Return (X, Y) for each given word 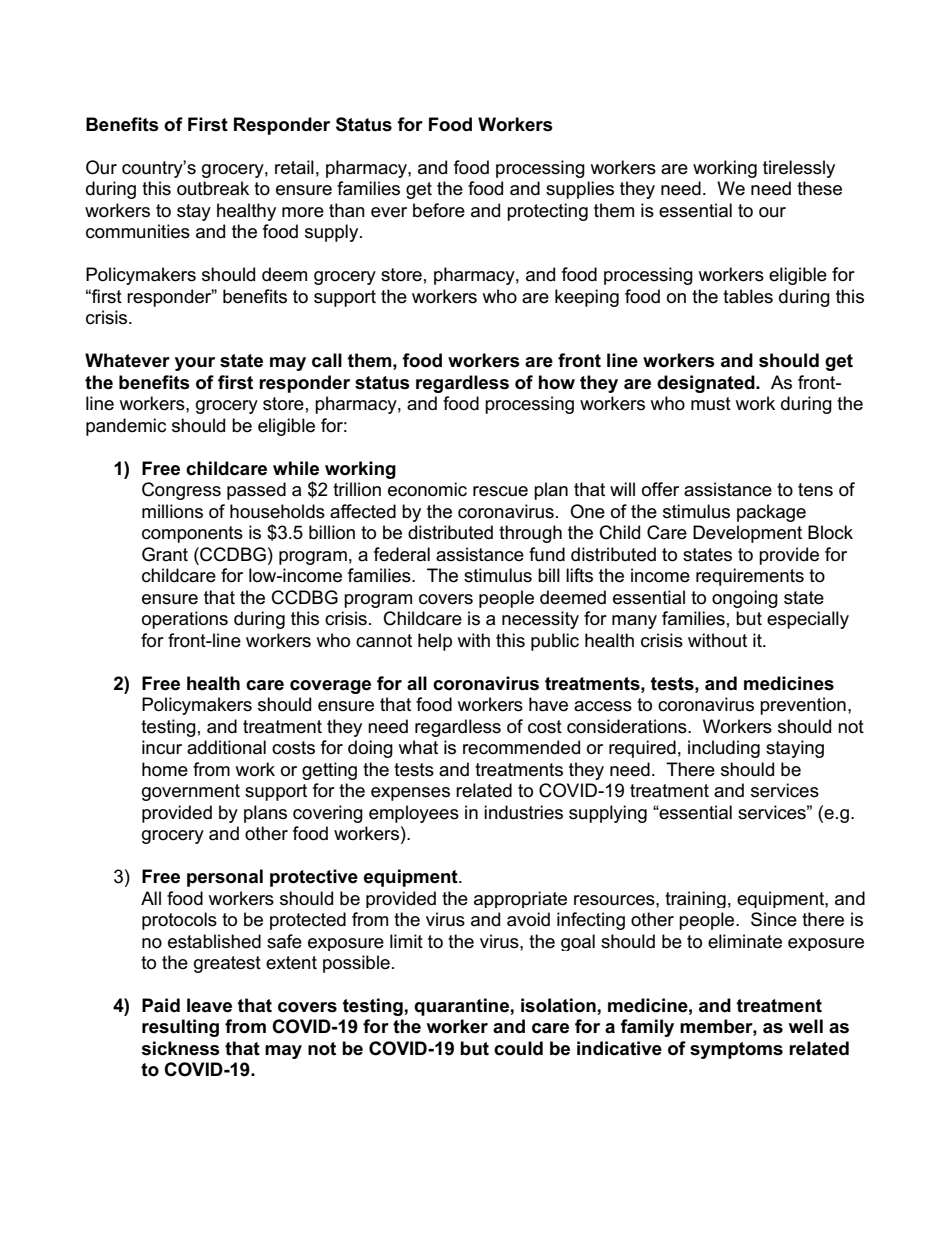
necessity (540, 620)
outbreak (213, 188)
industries (523, 812)
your (195, 364)
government (191, 792)
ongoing (745, 599)
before (439, 210)
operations (185, 620)
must (711, 404)
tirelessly (799, 169)
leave (209, 1005)
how (557, 382)
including (724, 749)
